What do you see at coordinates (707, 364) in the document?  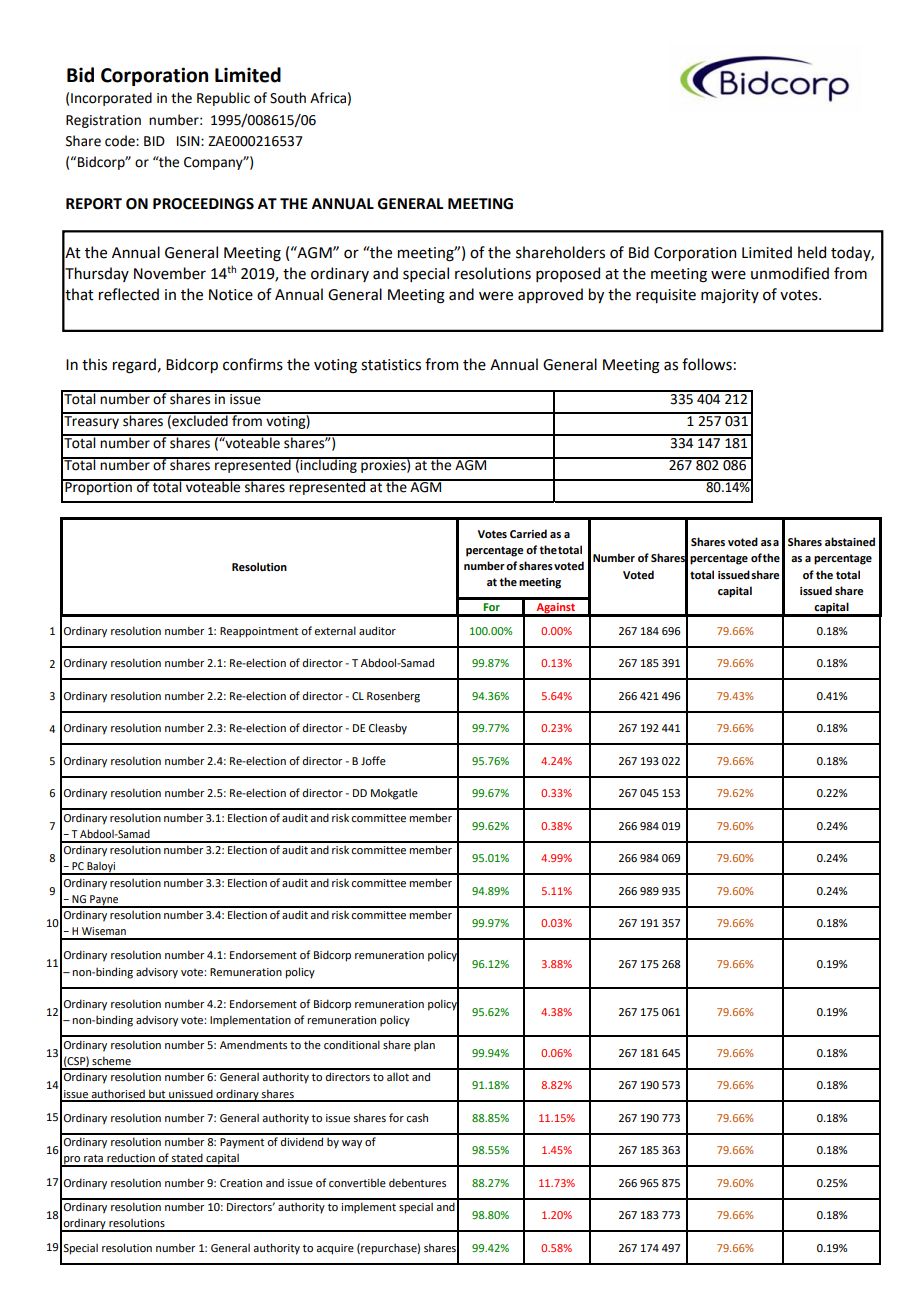 I see `follows` at bounding box center [707, 364].
